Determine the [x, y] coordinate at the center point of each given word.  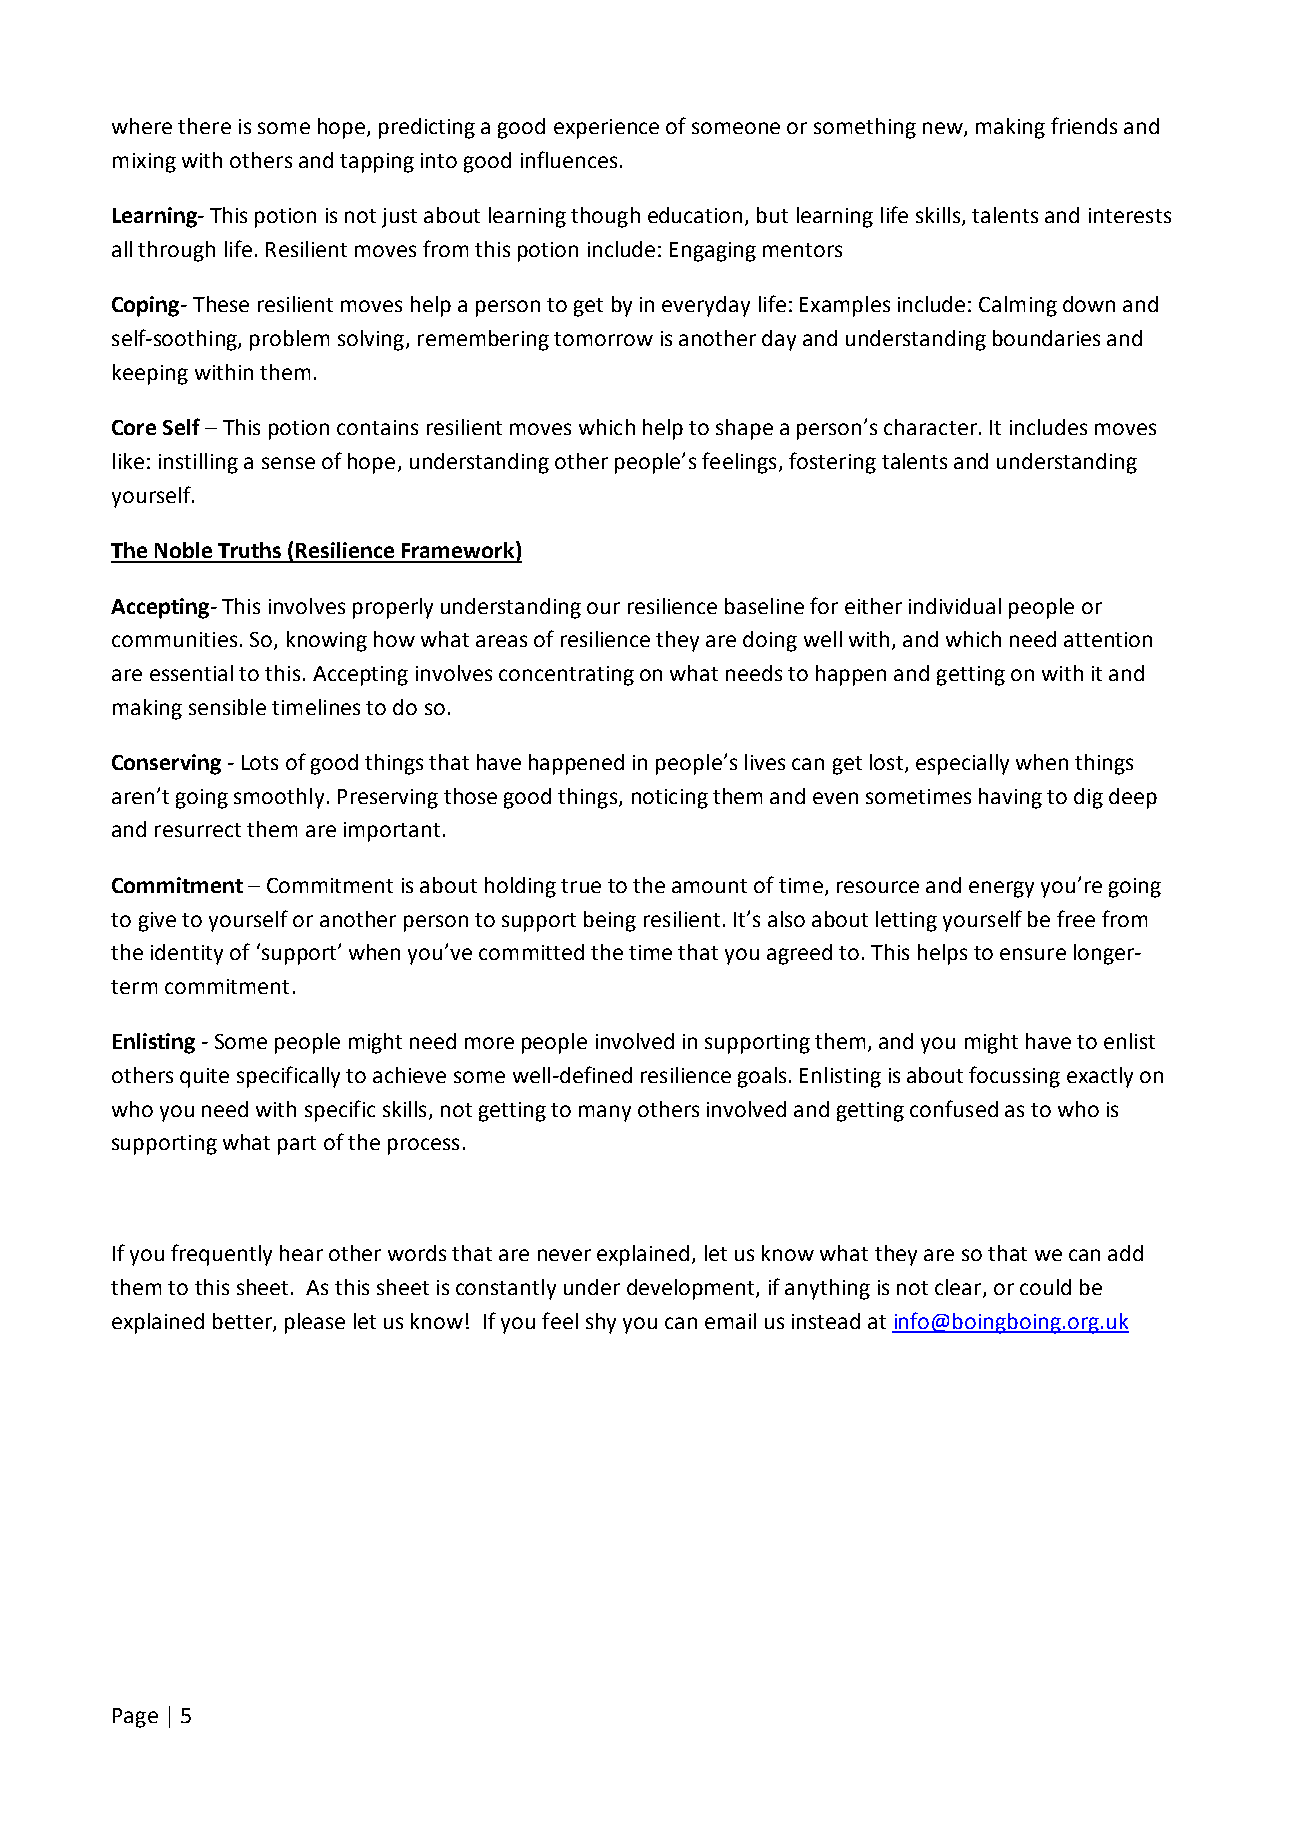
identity [187, 954]
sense [288, 463]
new [944, 129]
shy [601, 1323]
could [1045, 1287]
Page [135, 1718]
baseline [764, 606]
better [243, 1322]
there [204, 126]
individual [955, 606]
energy [1001, 889]
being [610, 921]
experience [606, 129]
